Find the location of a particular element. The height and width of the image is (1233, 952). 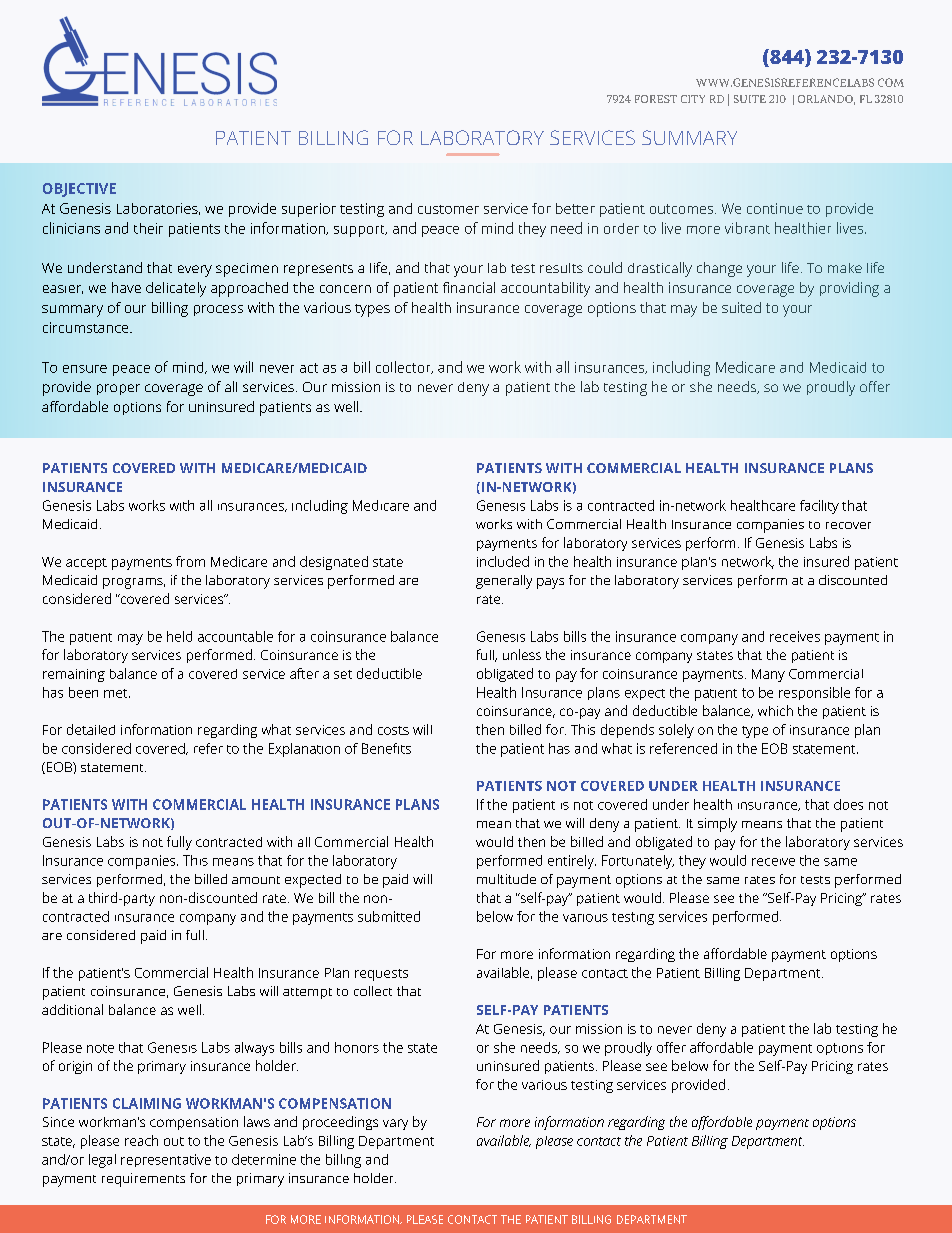

Many is located at coordinates (768, 675).
